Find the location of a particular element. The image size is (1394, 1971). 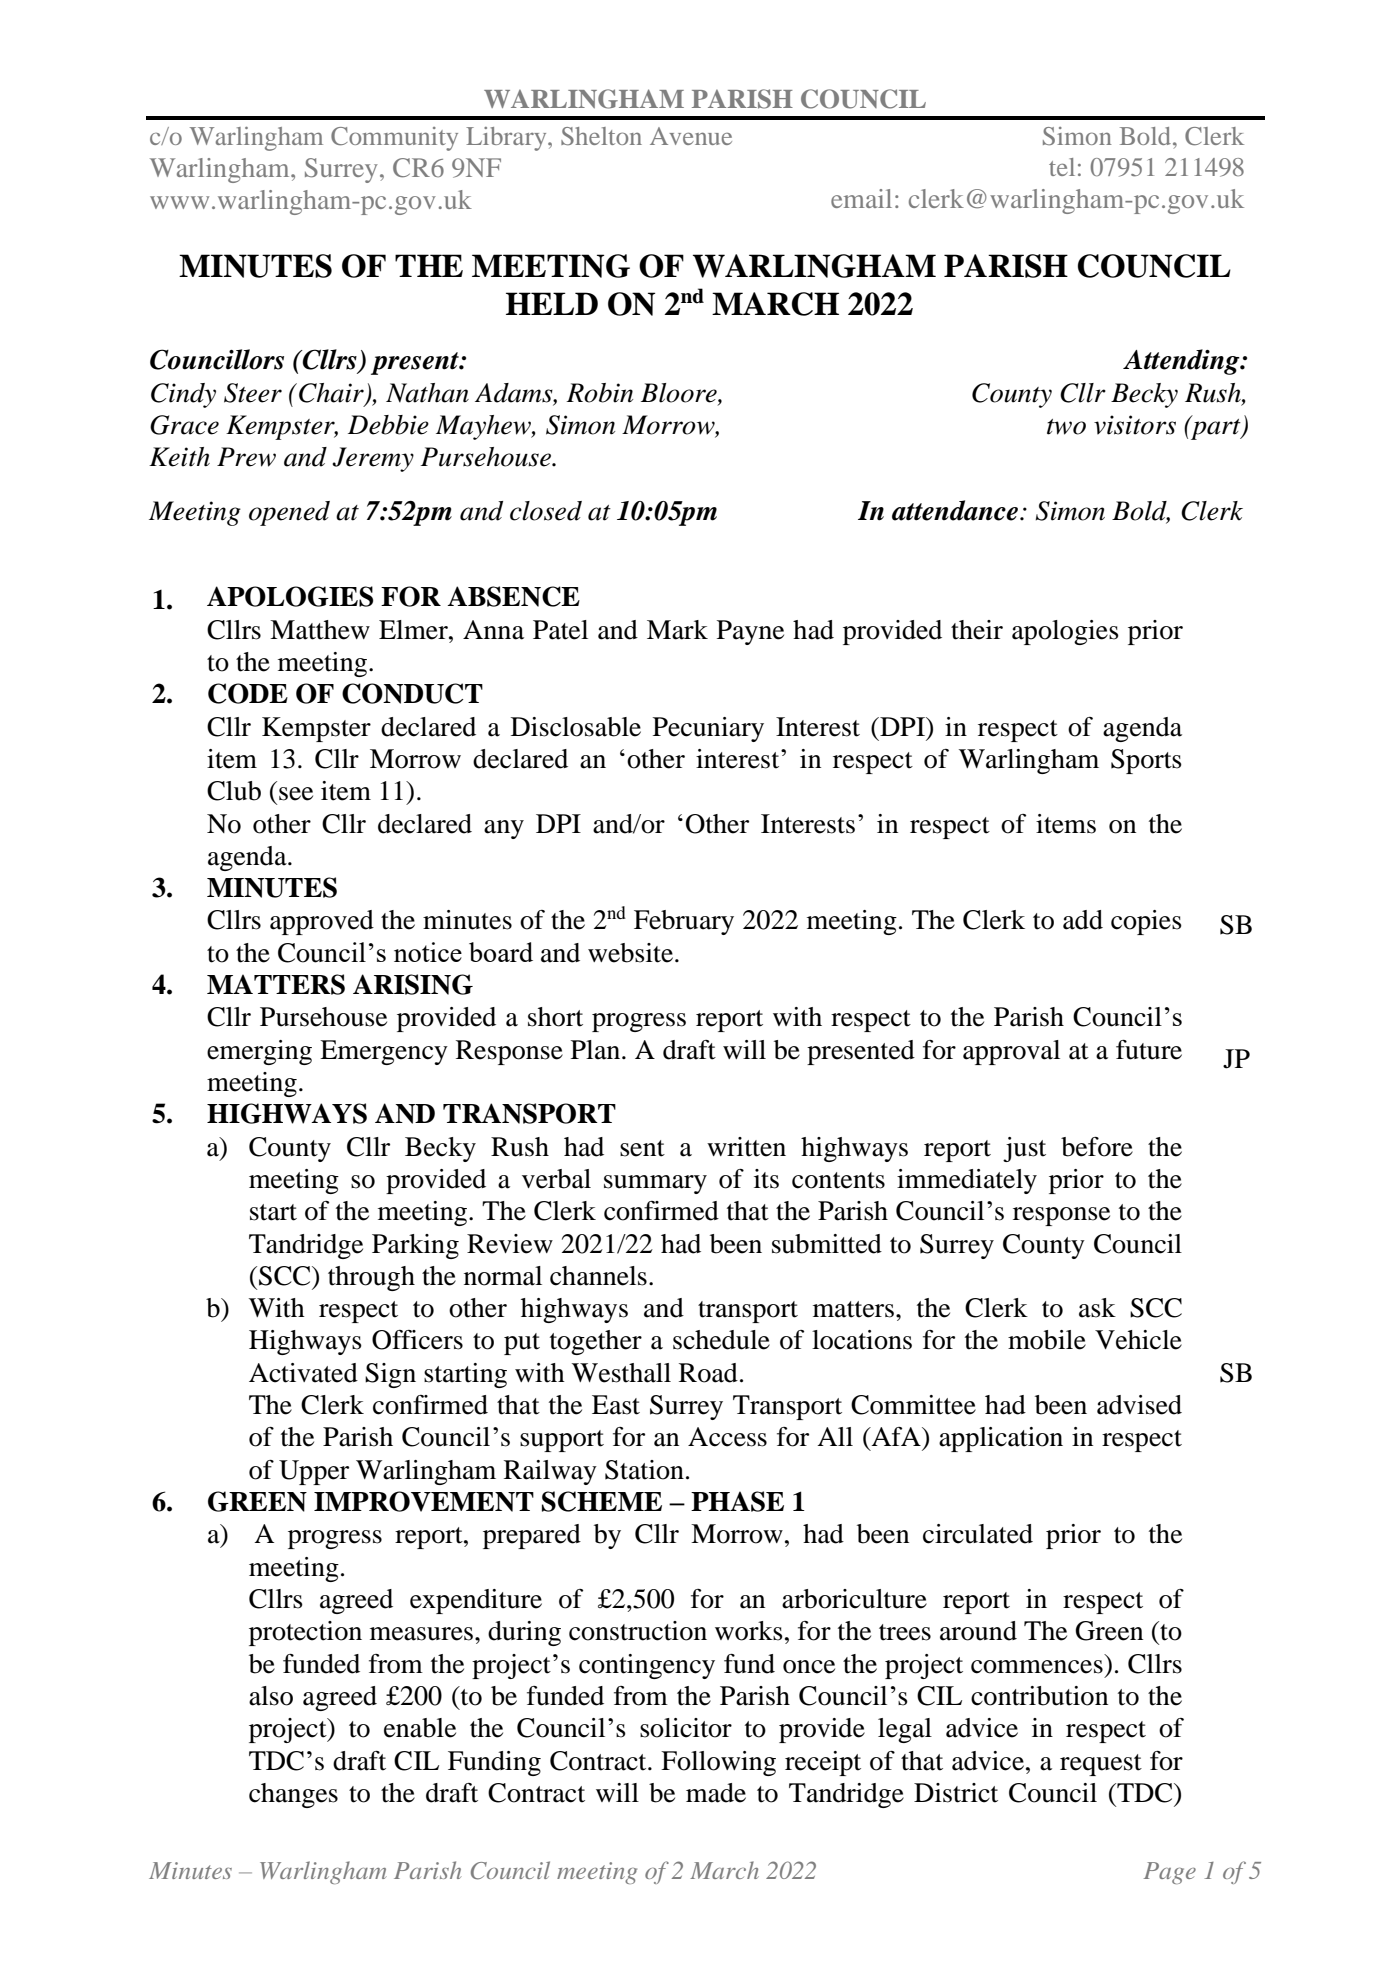

email is located at coordinates (861, 198).
